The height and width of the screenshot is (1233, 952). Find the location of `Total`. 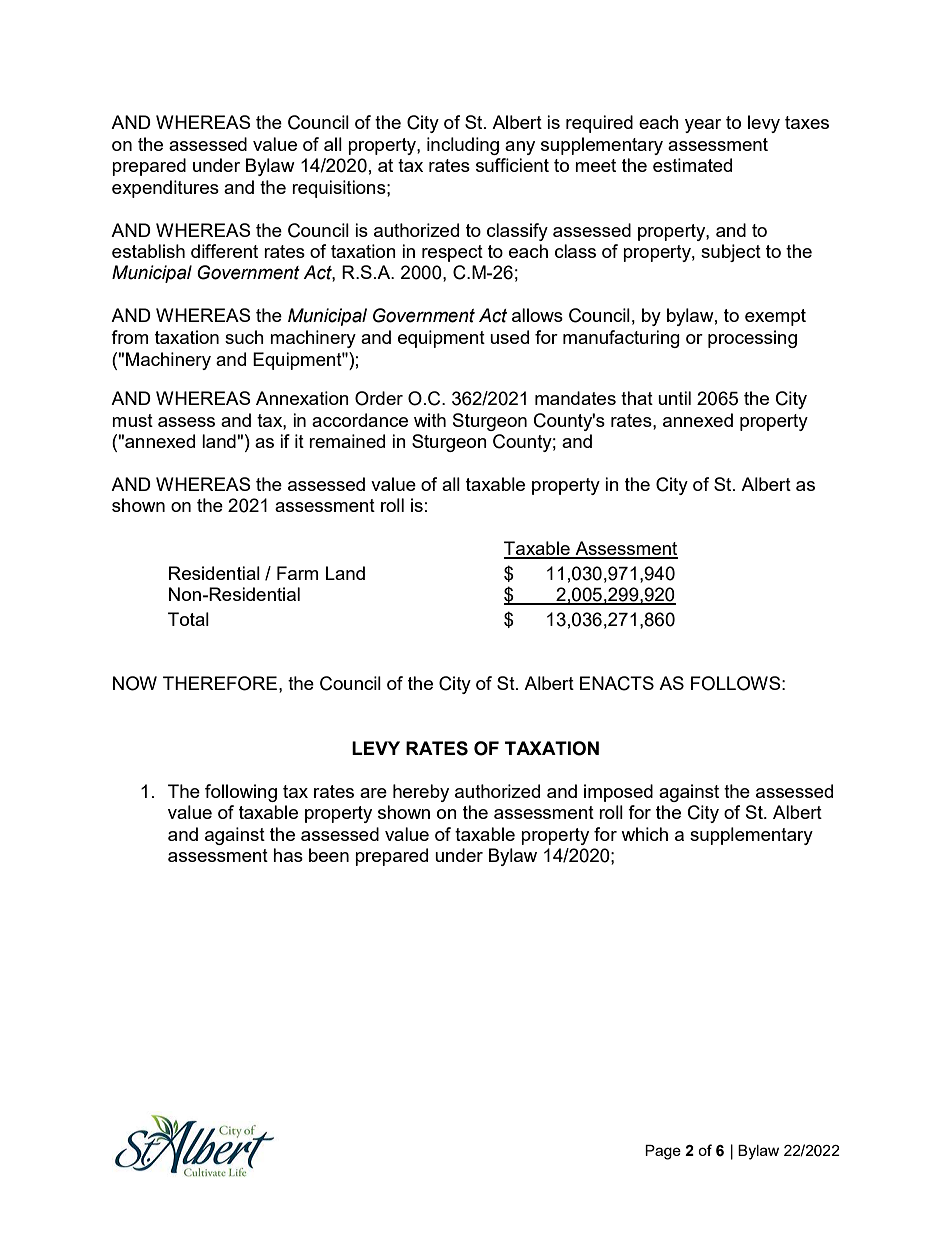

Total is located at coordinates (188, 619).
